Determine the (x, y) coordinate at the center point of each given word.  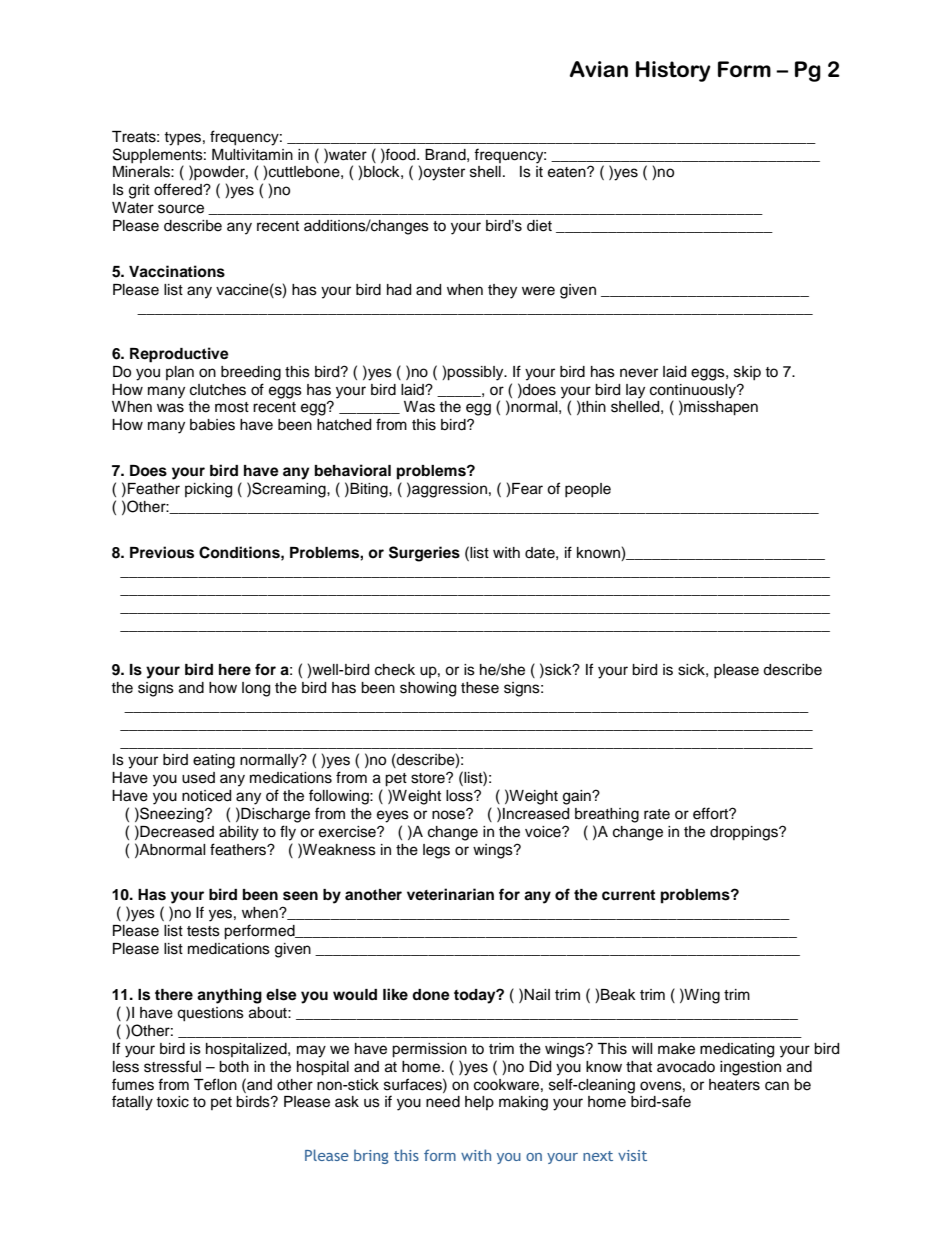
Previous (162, 552)
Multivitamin (252, 155)
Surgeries (424, 554)
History (673, 71)
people (588, 490)
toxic (172, 1102)
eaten (568, 172)
